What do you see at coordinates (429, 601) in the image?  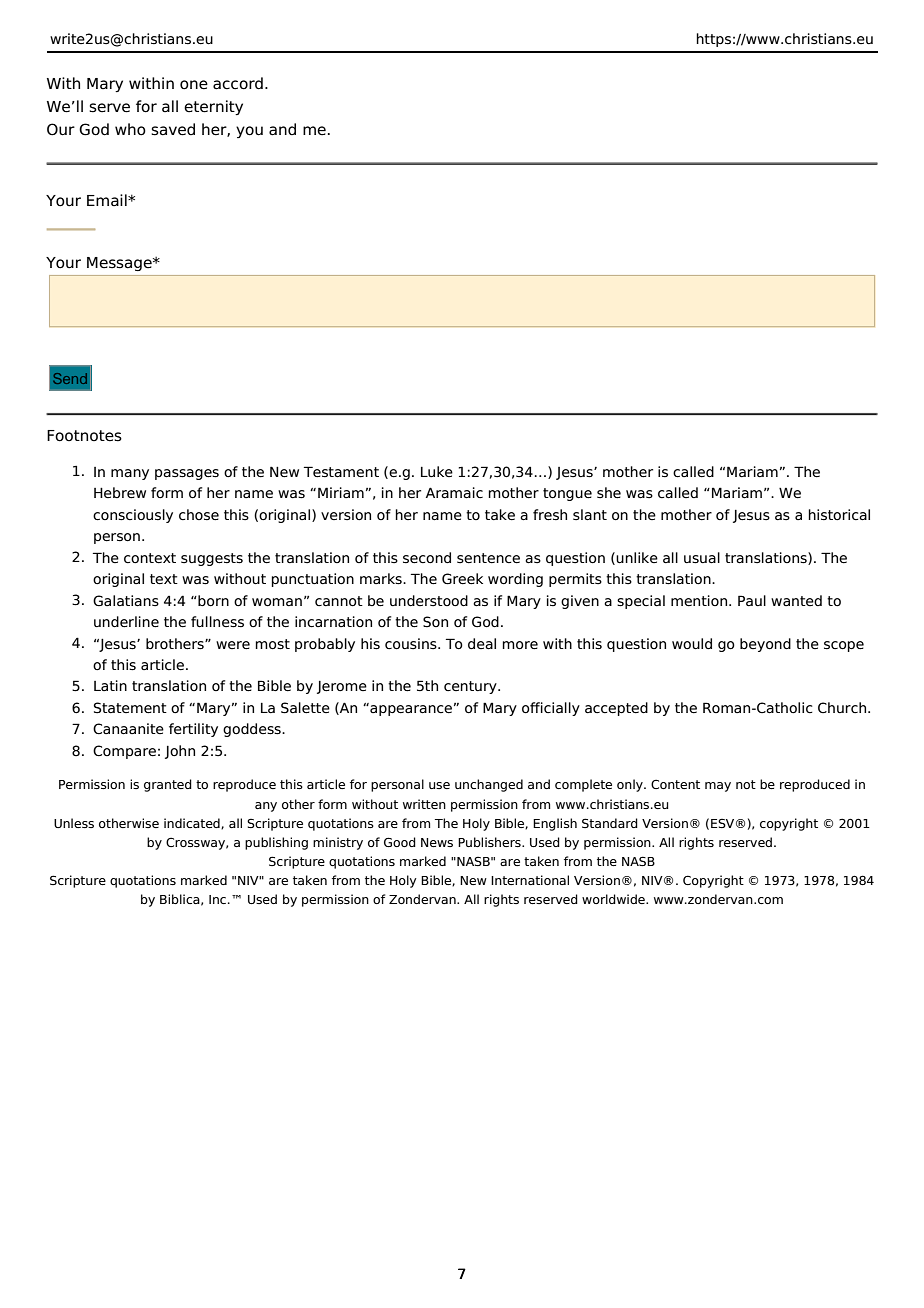 I see `understood` at bounding box center [429, 601].
